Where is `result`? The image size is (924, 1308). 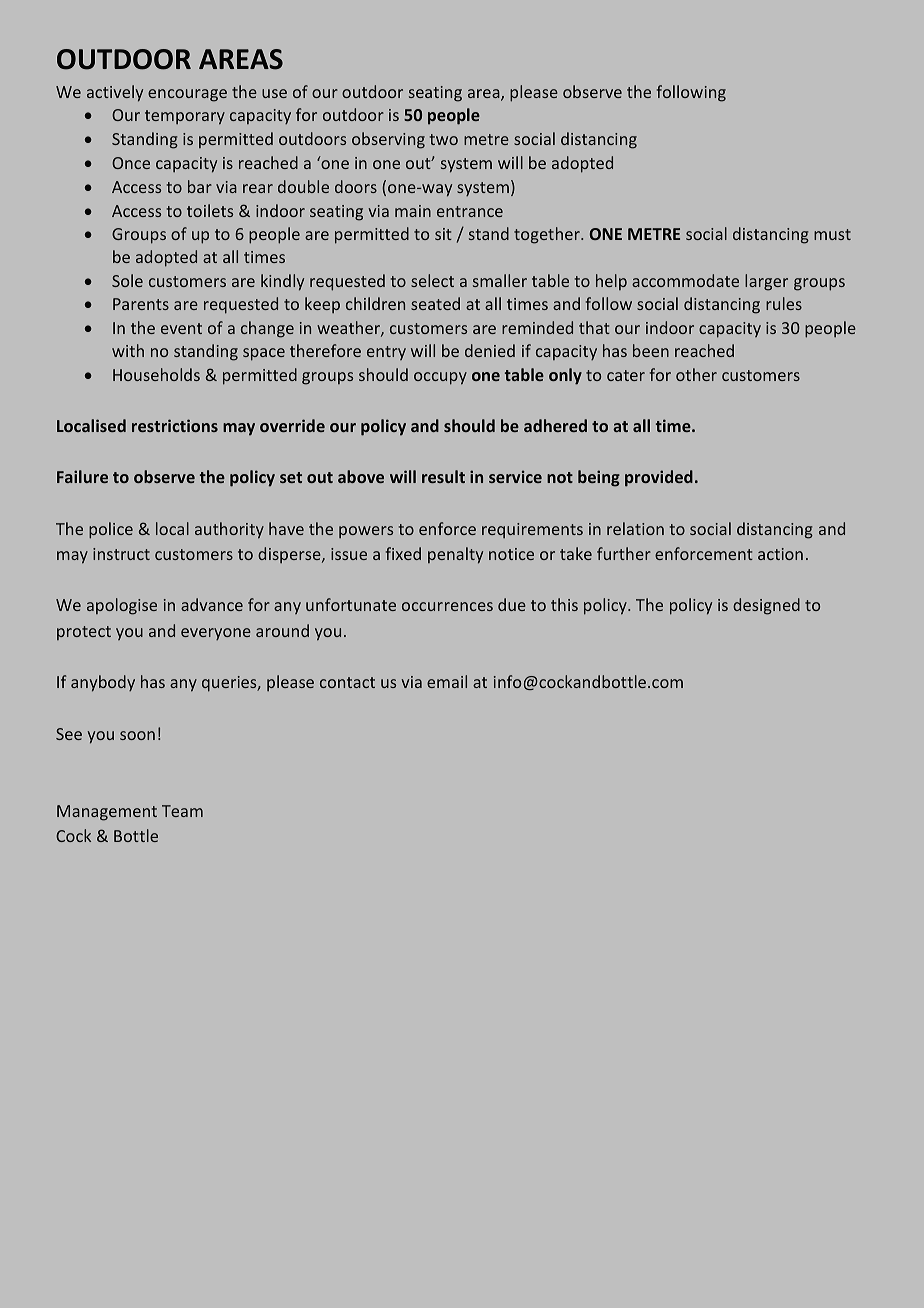
result is located at coordinates (443, 476).
